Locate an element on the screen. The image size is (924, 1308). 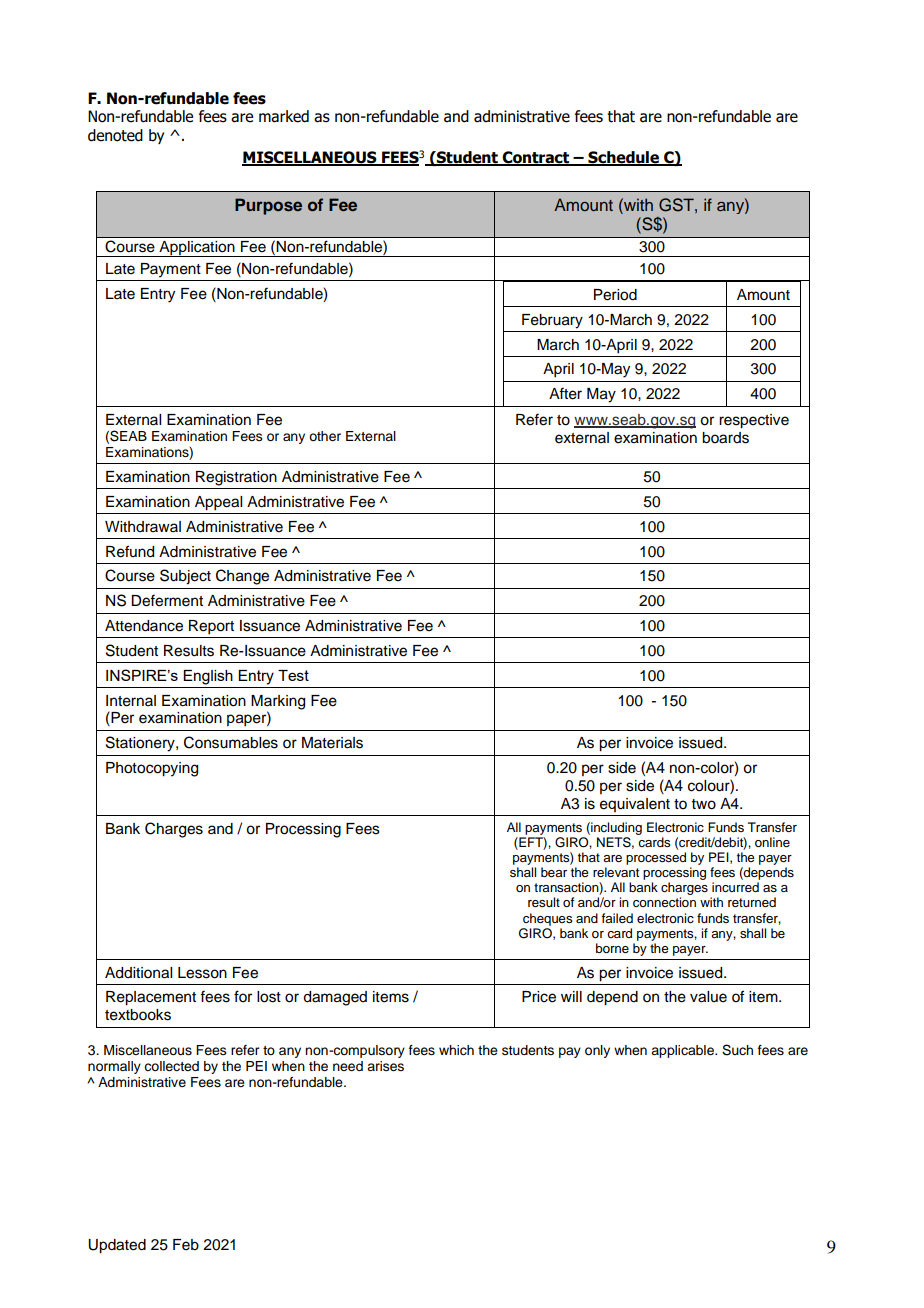
two is located at coordinates (704, 804).
